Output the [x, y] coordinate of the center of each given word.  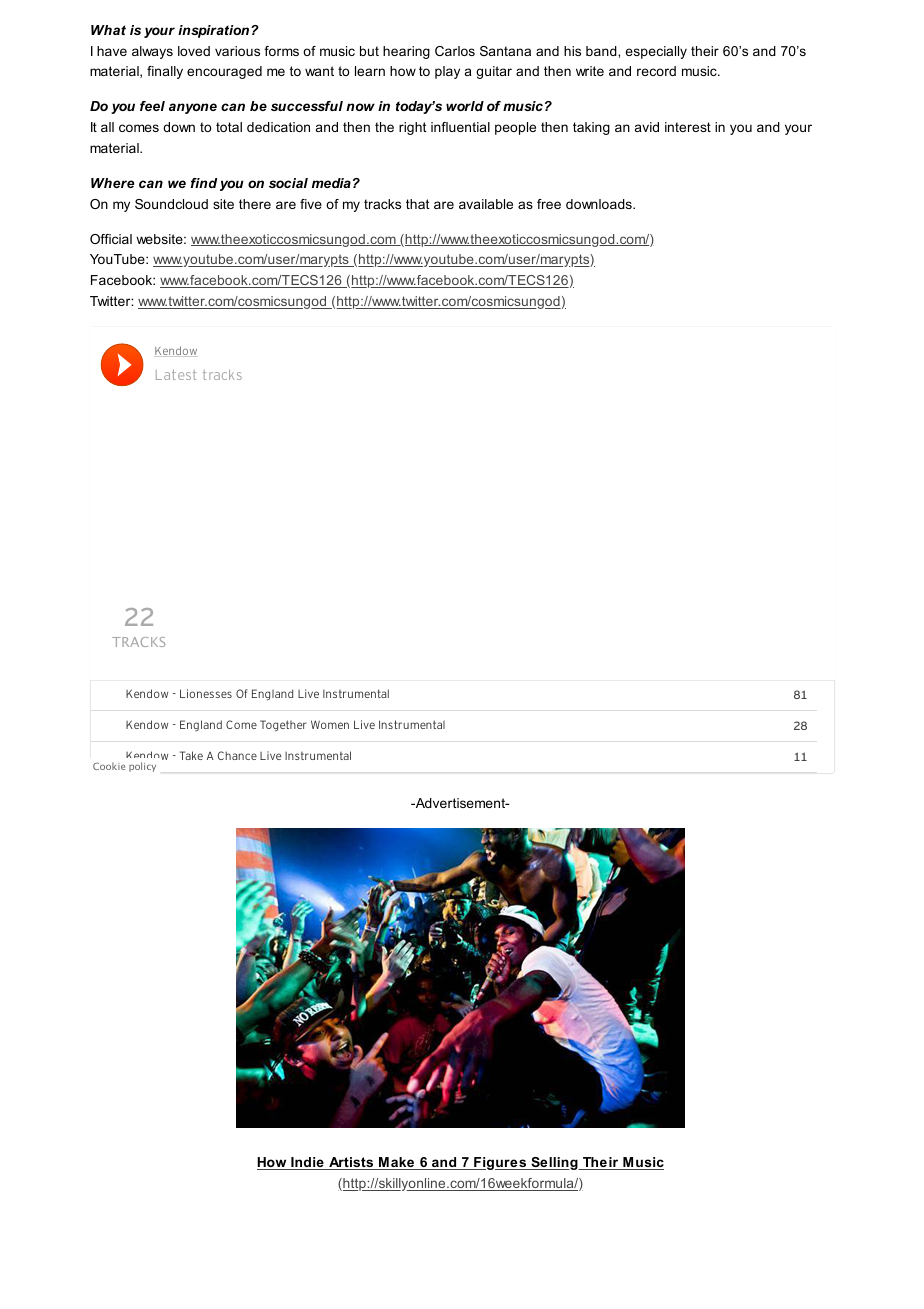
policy [142, 767]
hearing [406, 52]
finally [165, 72]
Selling [554, 1163]
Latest [176, 375]
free [549, 204]
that [417, 204]
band [602, 51]
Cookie [109, 766]
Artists [351, 1163]
